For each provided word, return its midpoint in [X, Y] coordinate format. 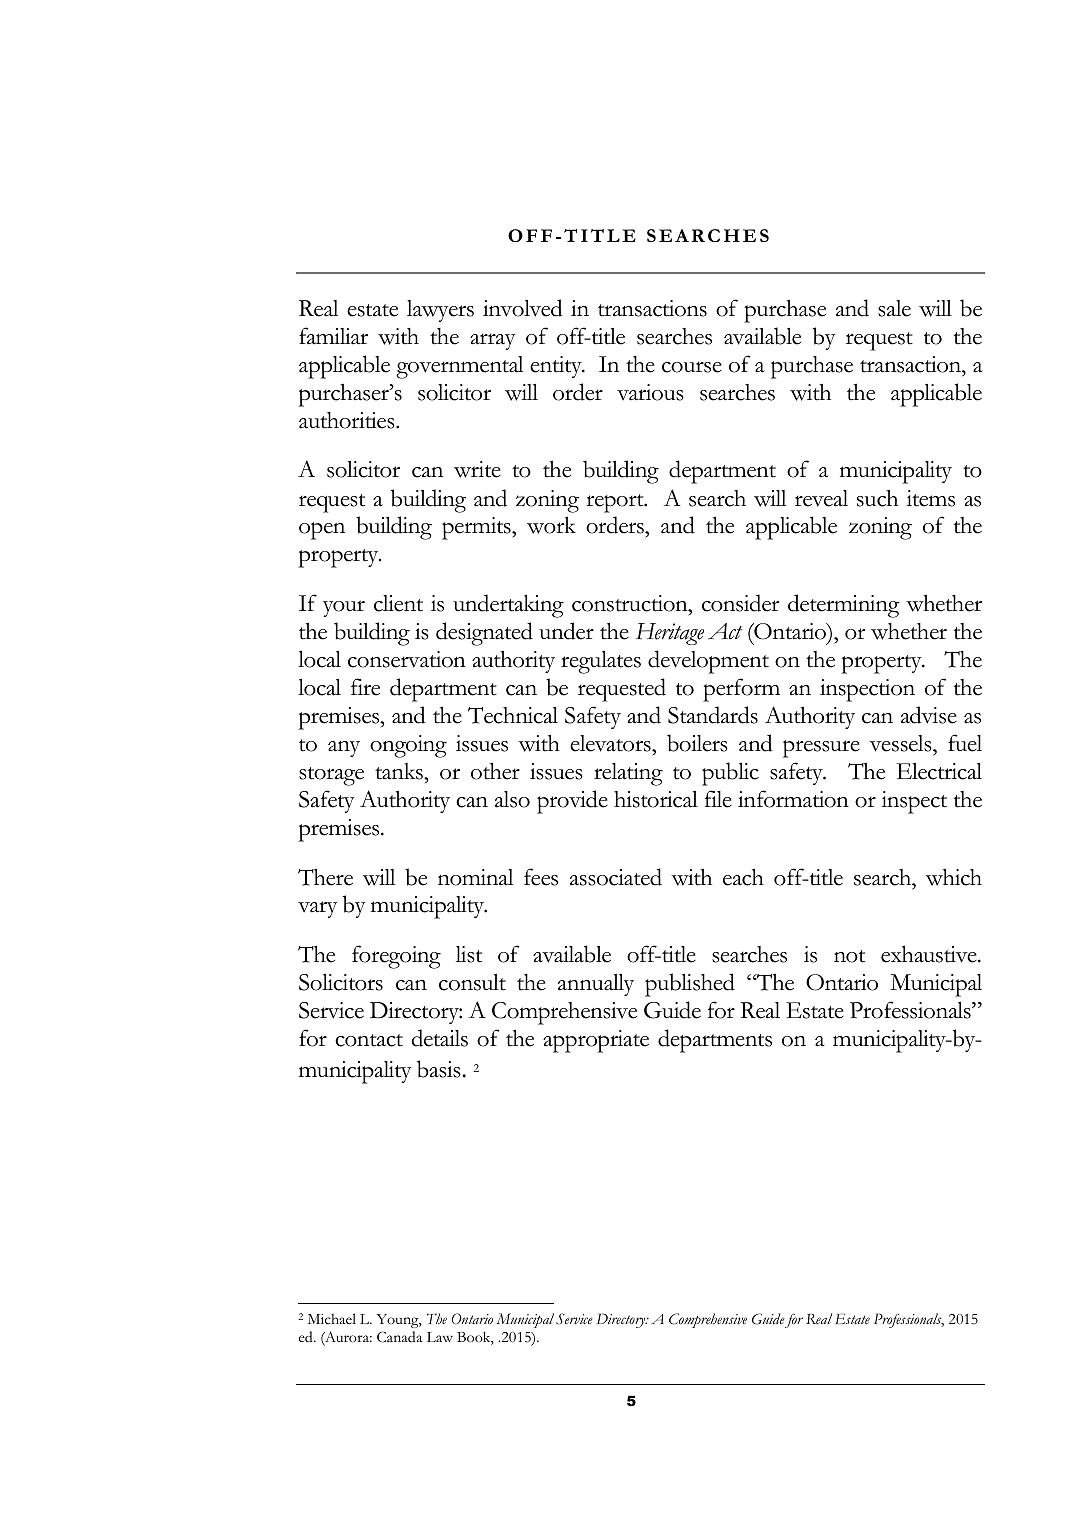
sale [894, 308]
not [849, 956]
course [692, 367]
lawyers [440, 311]
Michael [332, 1319]
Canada [399, 1337]
